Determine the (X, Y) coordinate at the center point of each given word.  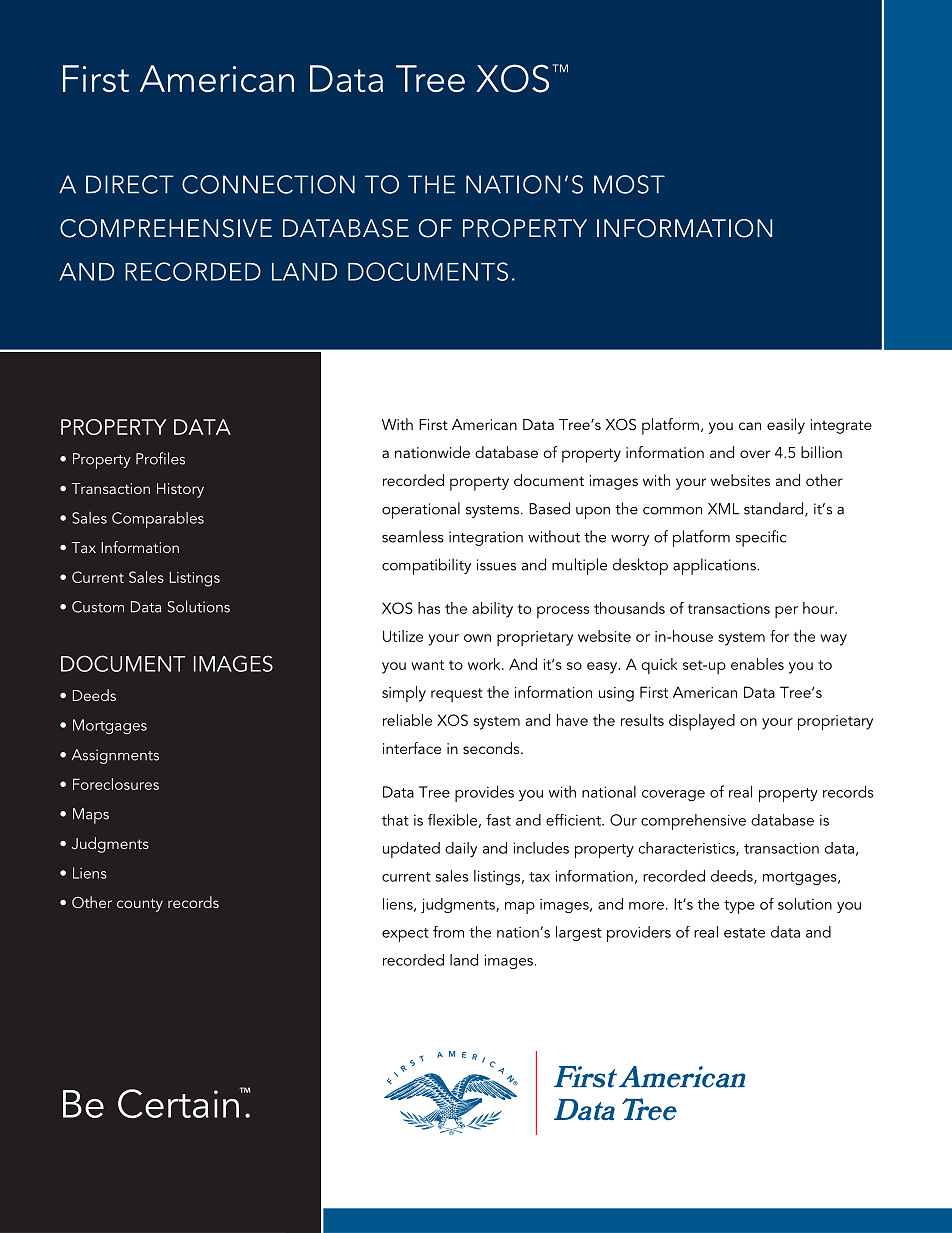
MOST (629, 184)
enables (757, 664)
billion (821, 452)
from (448, 932)
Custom (98, 607)
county (140, 905)
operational (421, 510)
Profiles (160, 458)
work (485, 664)
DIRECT (130, 184)
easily (786, 426)
